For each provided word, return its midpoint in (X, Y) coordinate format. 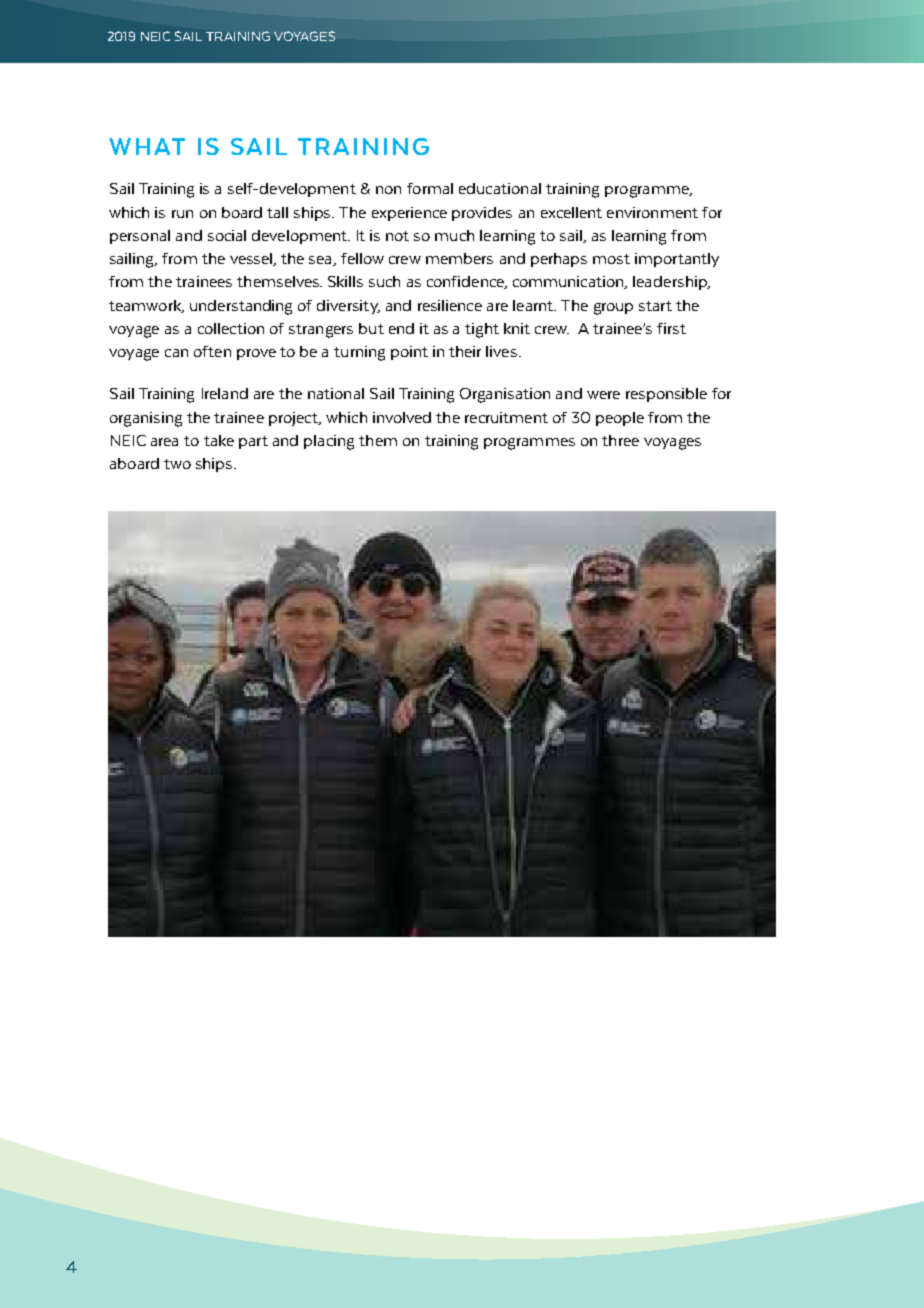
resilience (450, 305)
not (397, 236)
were (603, 395)
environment (652, 212)
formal (430, 188)
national (336, 393)
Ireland (225, 393)
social (227, 235)
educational (500, 188)
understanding (241, 307)
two (177, 464)
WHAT (147, 146)
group (613, 309)
